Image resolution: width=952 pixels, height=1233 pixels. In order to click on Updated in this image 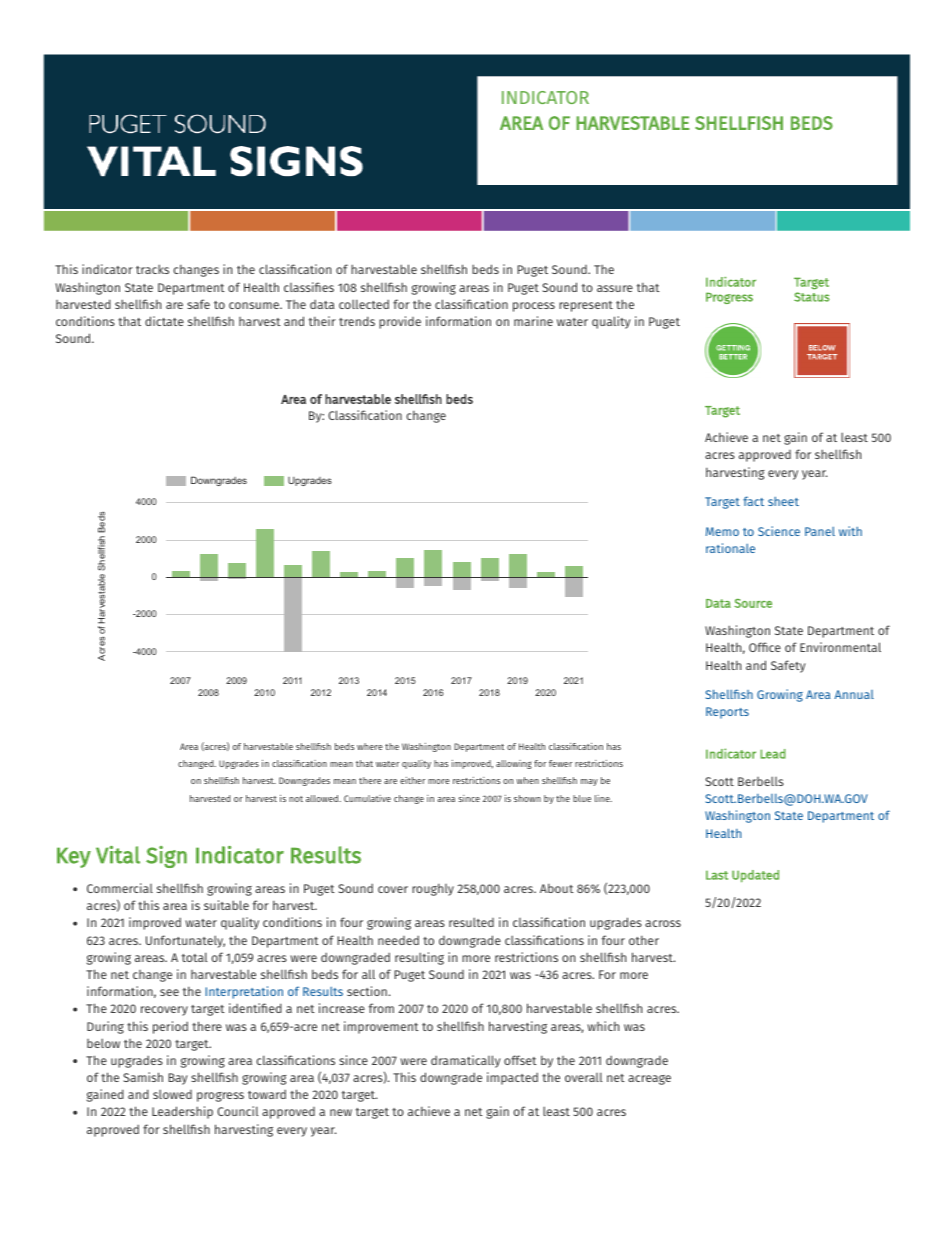, I will do `click(755, 876)`.
